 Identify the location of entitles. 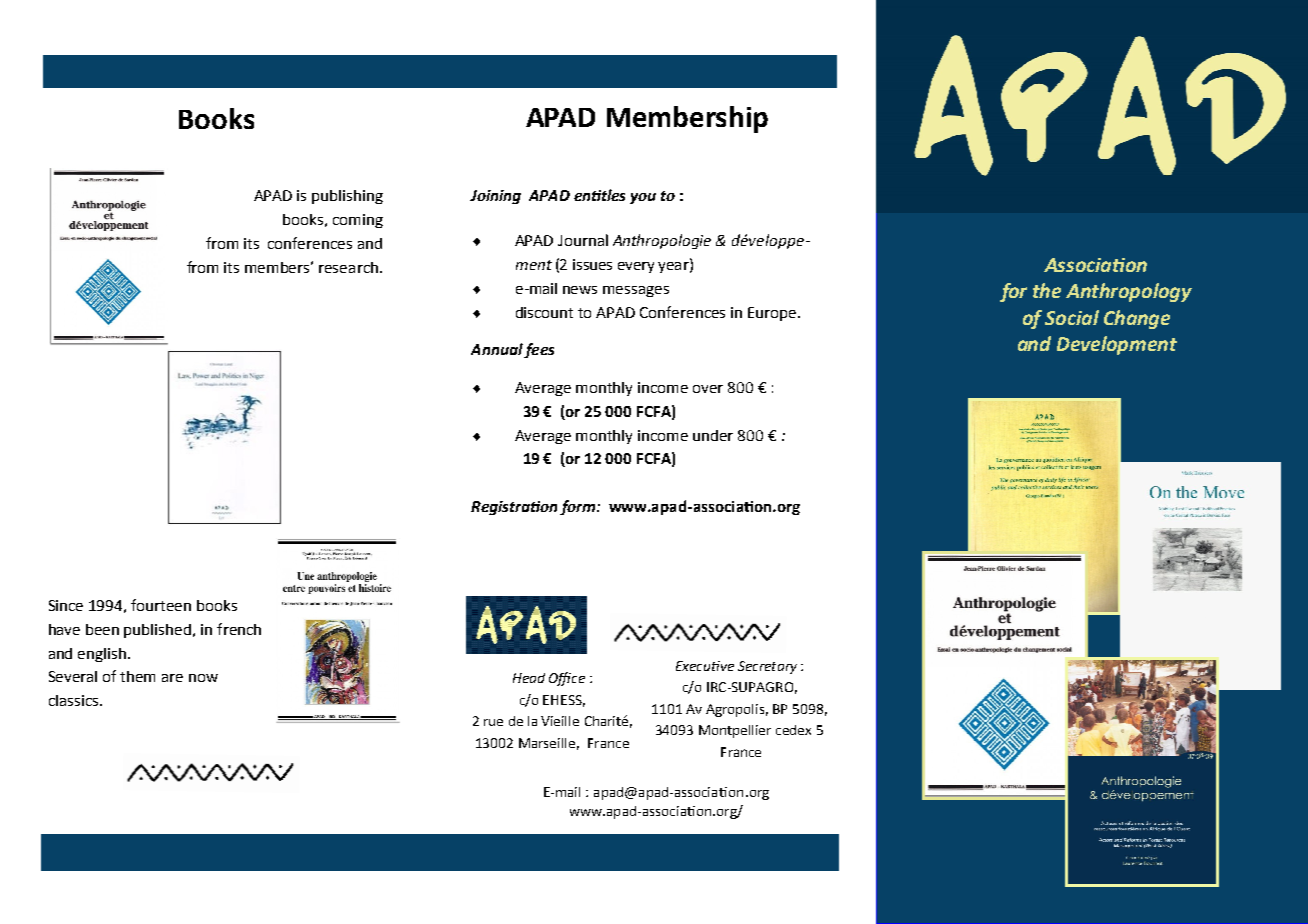
(599, 195).
